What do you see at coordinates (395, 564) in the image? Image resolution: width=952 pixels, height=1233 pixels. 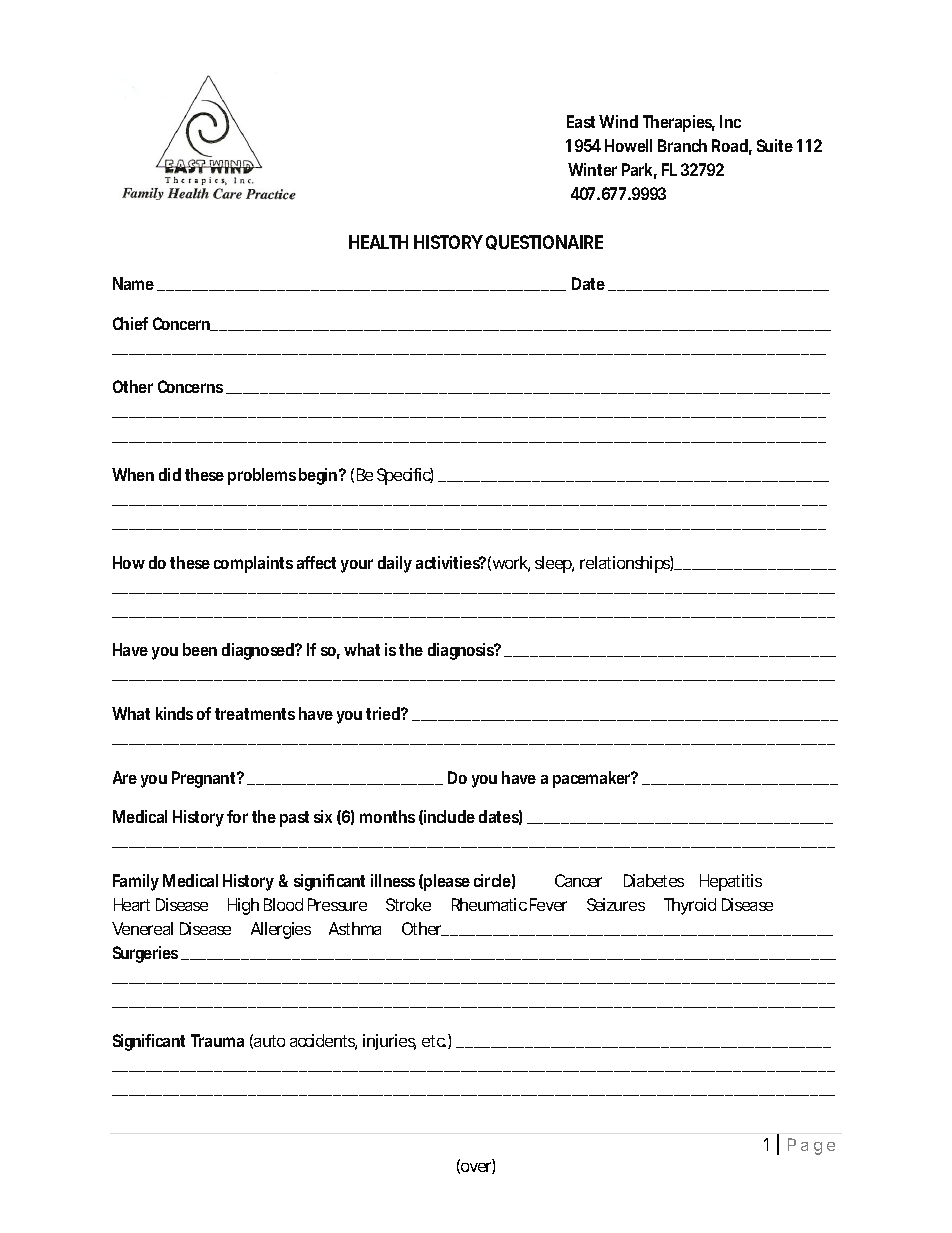 I see `daily` at bounding box center [395, 564].
